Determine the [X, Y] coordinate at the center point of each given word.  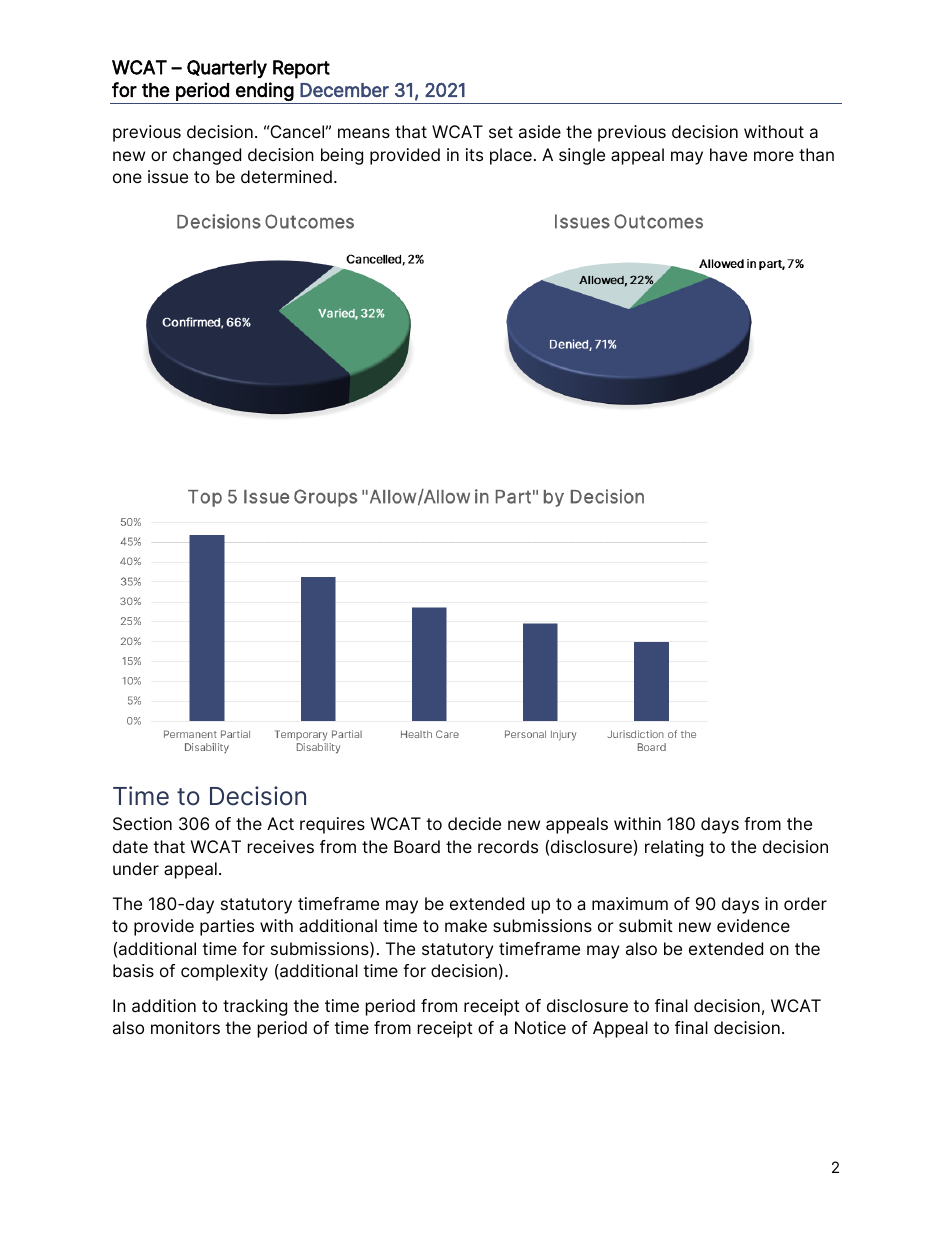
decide [474, 823]
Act [280, 823]
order [805, 903]
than [816, 155]
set [501, 132]
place [511, 156]
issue [168, 176]
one [127, 178]
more [774, 156]
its [474, 154]
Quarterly [227, 69]
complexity [224, 972]
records [508, 846]
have [728, 155]
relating [674, 848]
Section [142, 824]
